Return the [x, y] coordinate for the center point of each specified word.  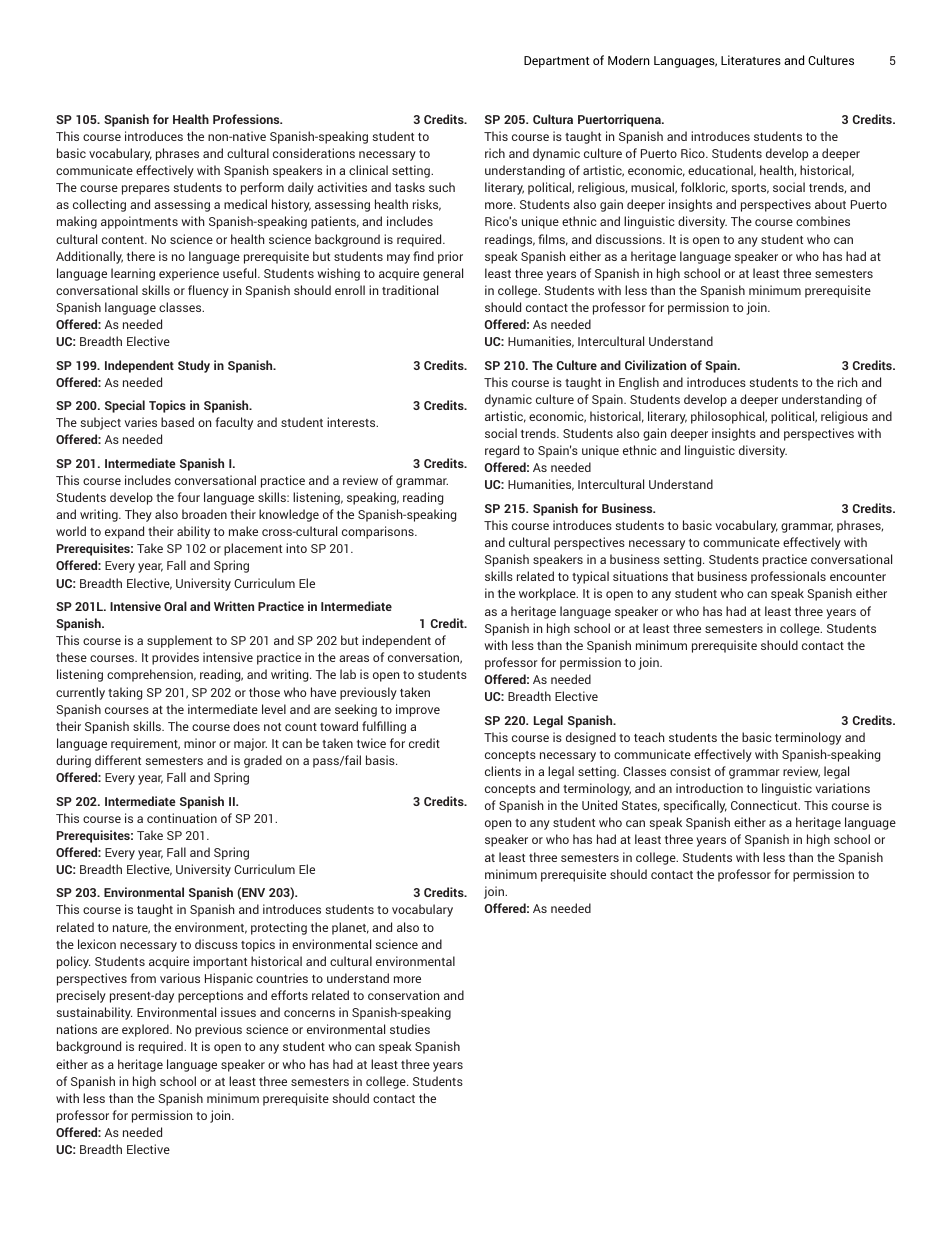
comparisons [379, 532]
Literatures [751, 60]
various [180, 978]
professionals [788, 577]
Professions [247, 119]
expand [124, 532]
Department [556, 62]
